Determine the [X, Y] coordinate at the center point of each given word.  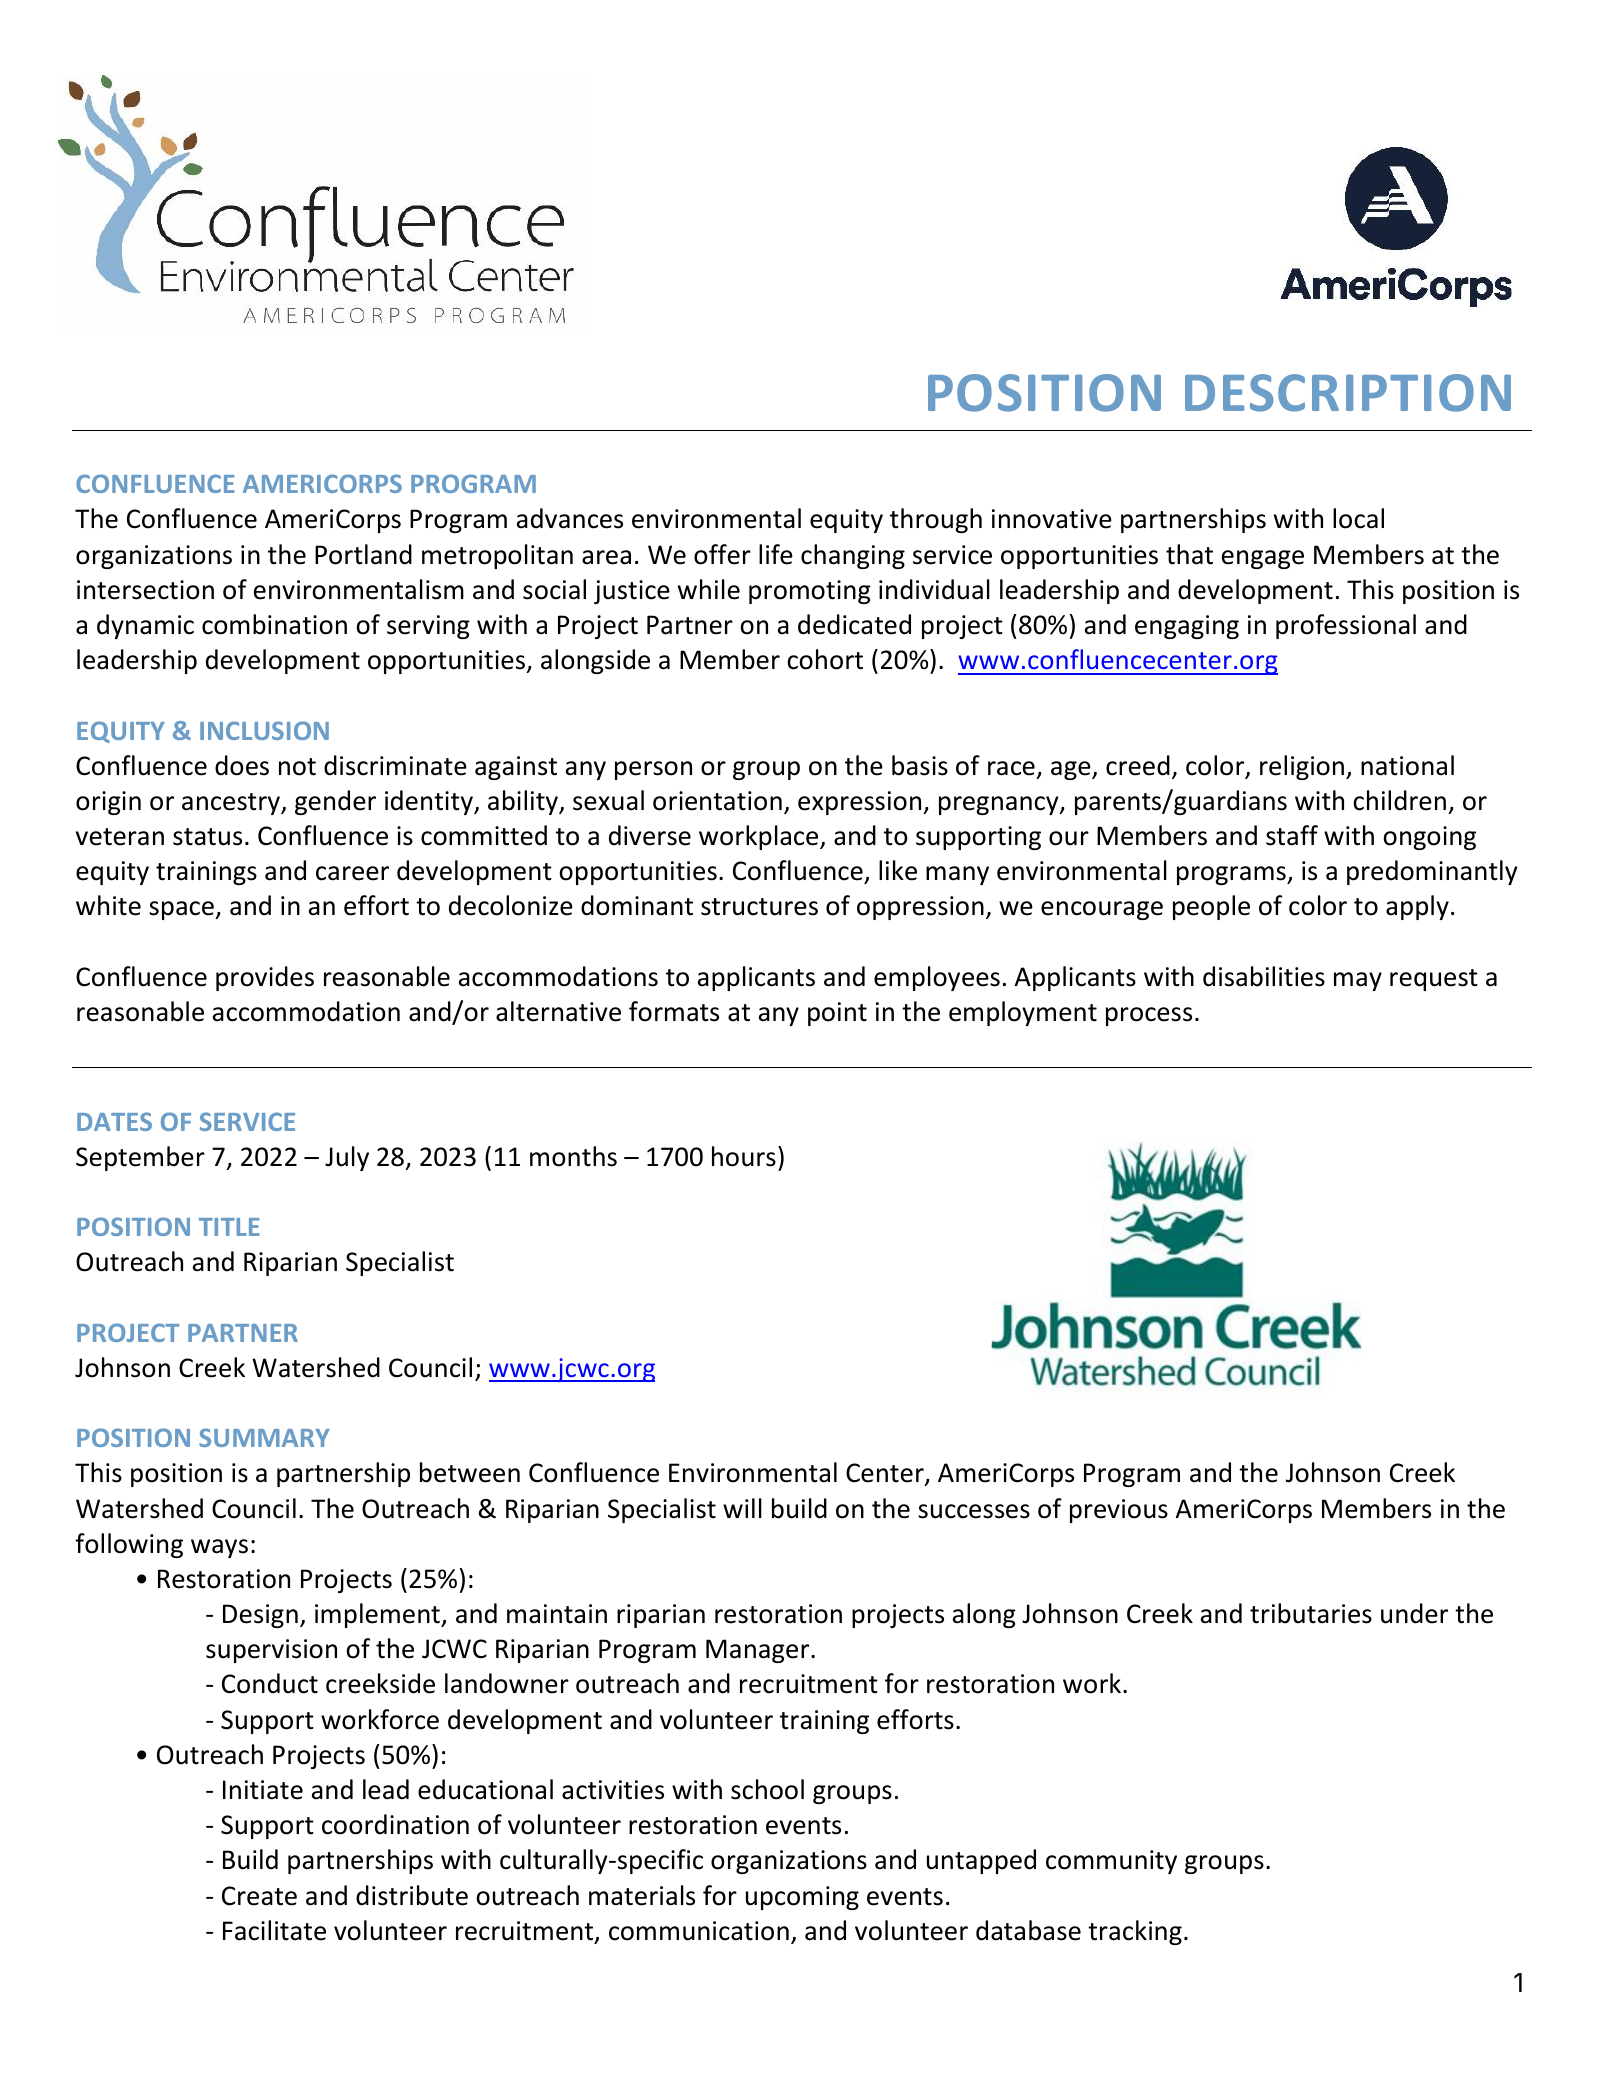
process [1149, 1016]
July [347, 1158]
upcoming [802, 1898]
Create [259, 1896]
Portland [363, 554]
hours [744, 1156]
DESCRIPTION [1348, 393]
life [776, 554]
